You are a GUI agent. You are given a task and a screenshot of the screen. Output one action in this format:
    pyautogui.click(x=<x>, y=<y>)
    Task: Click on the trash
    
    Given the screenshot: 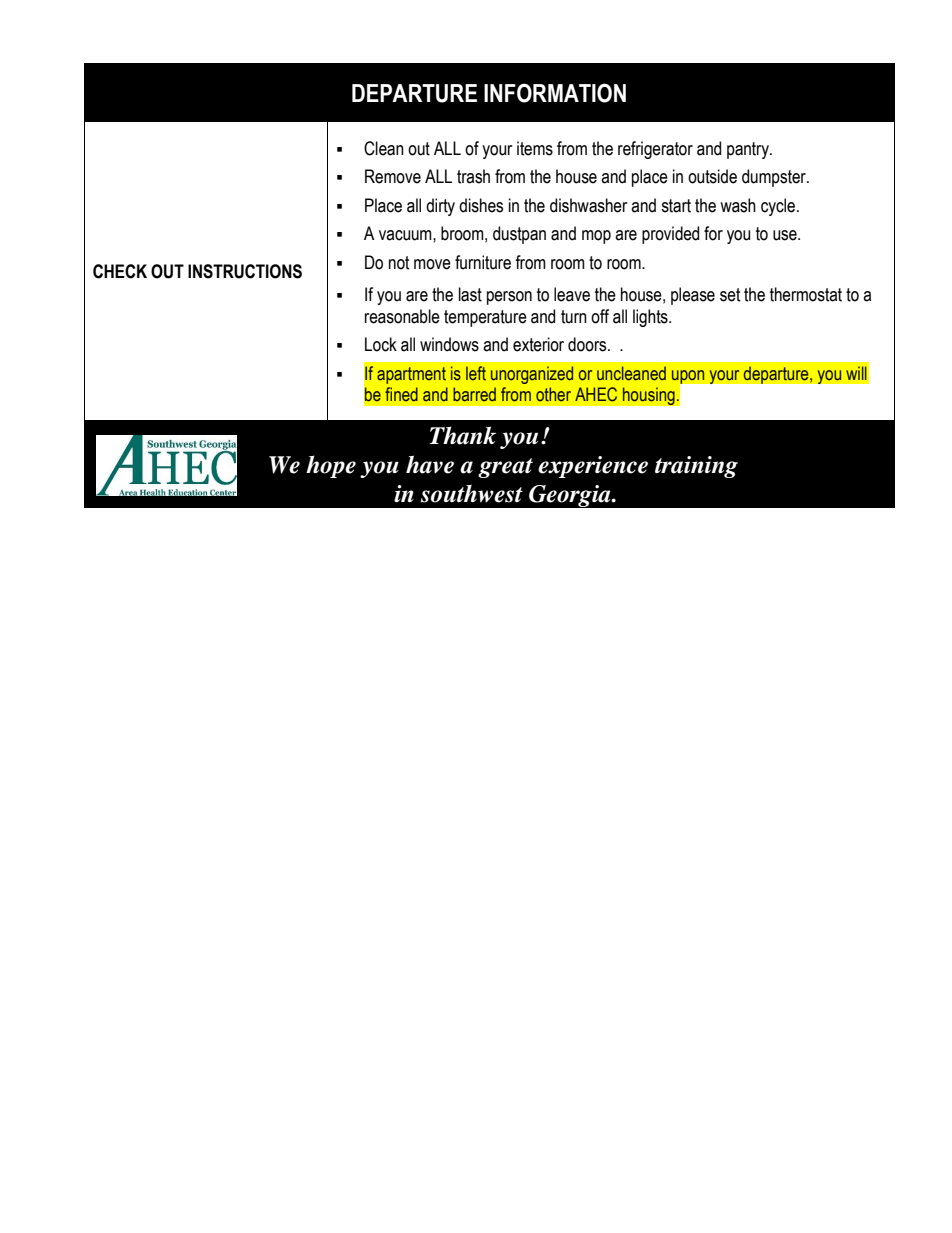 What is the action you would take?
    pyautogui.click(x=473, y=176)
